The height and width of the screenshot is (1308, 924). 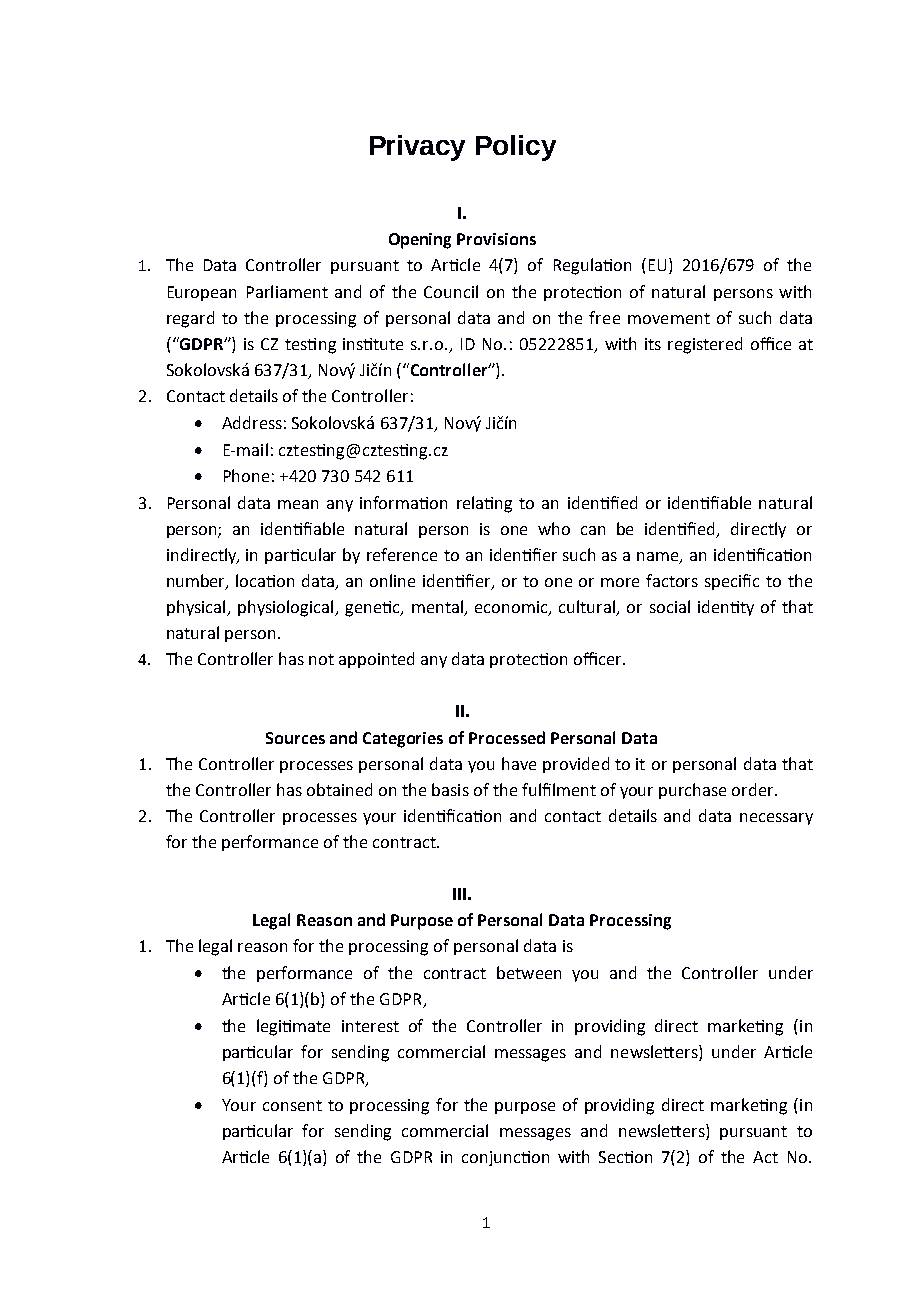 What do you see at coordinates (692, 791) in the screenshot?
I see `purchase` at bounding box center [692, 791].
